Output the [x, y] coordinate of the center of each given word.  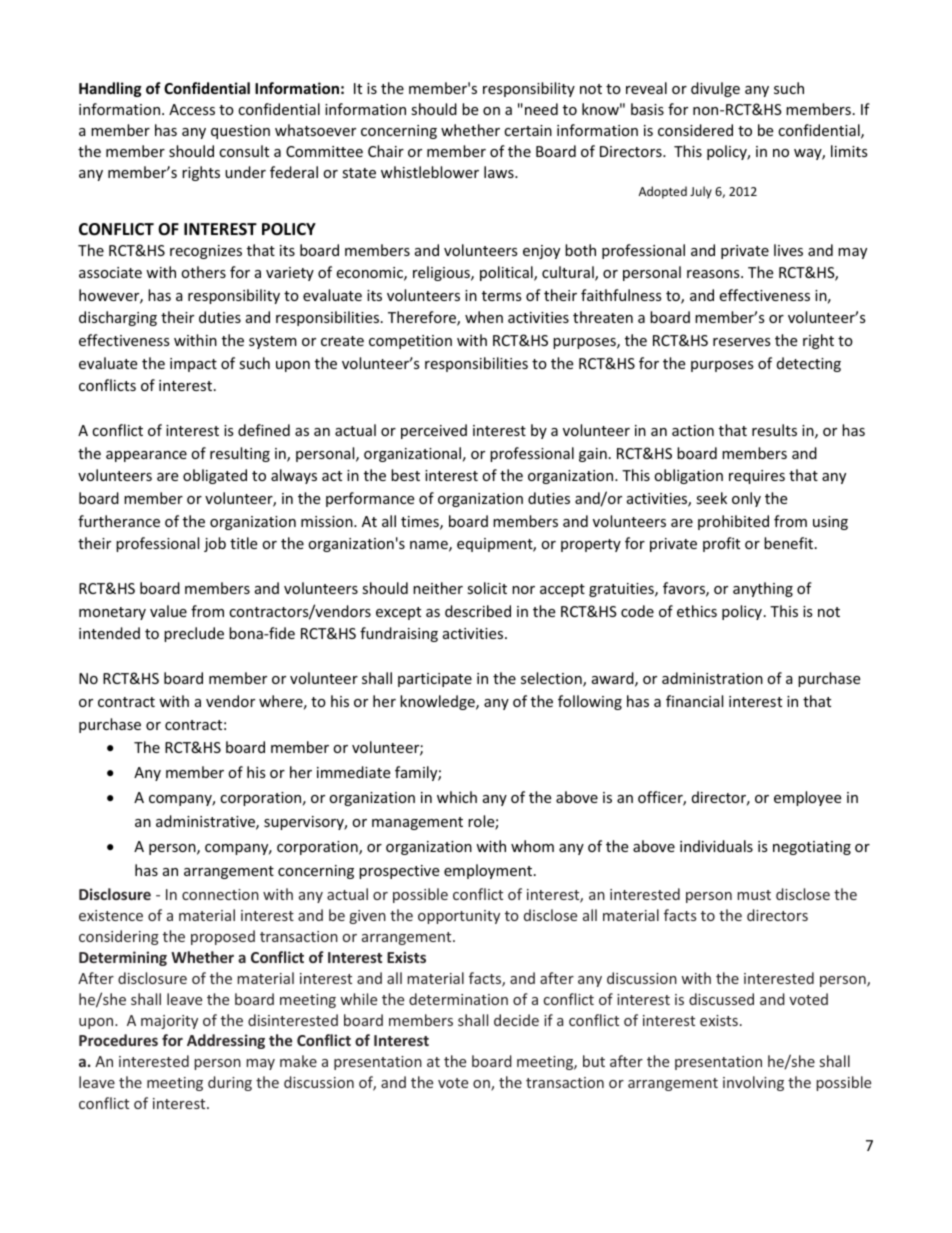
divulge [715, 89]
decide [516, 1020]
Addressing [226, 1041]
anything [763, 589]
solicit [487, 588]
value [168, 611]
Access [192, 109]
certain [528, 130]
